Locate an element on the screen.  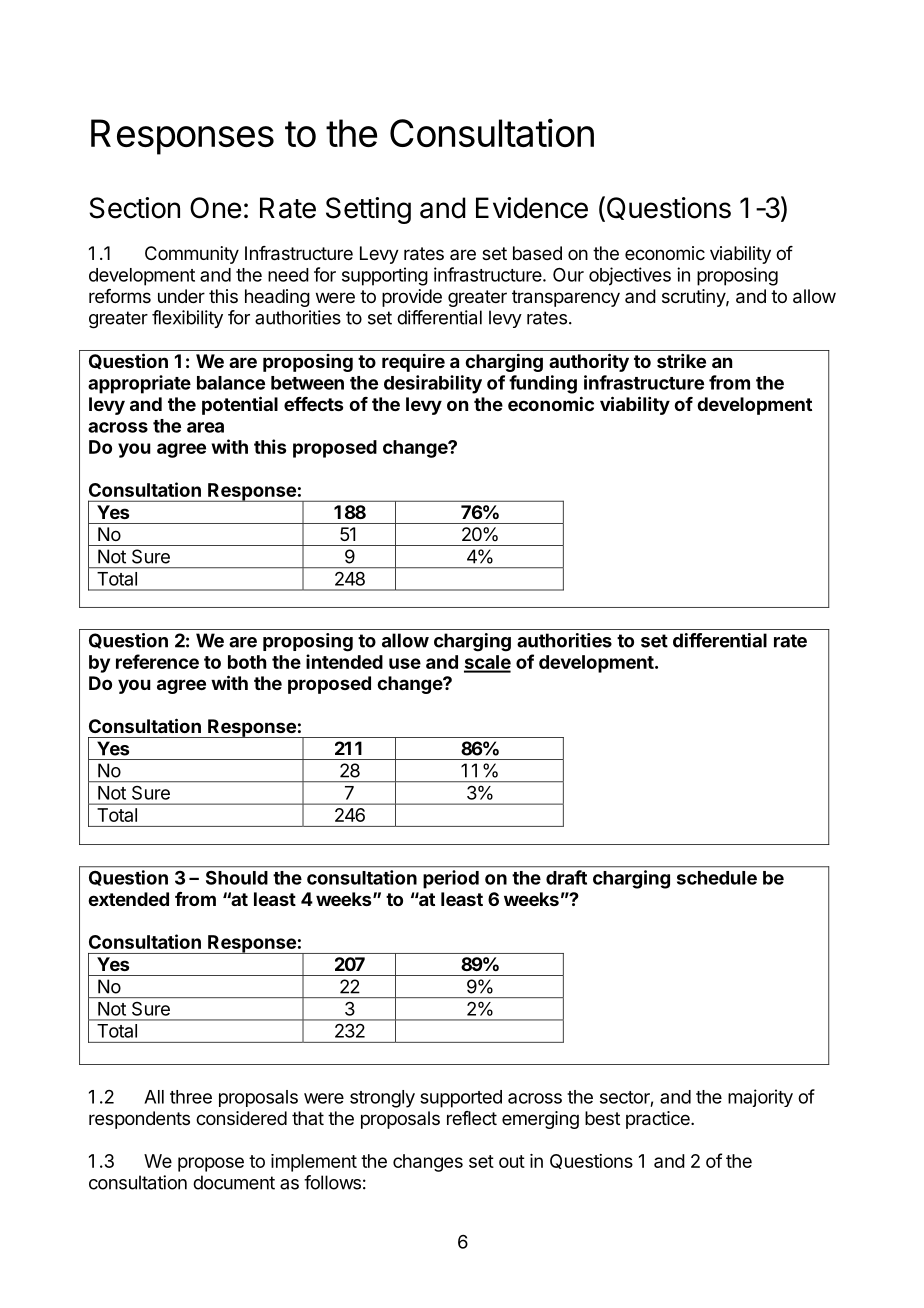
document is located at coordinates (234, 1182).
